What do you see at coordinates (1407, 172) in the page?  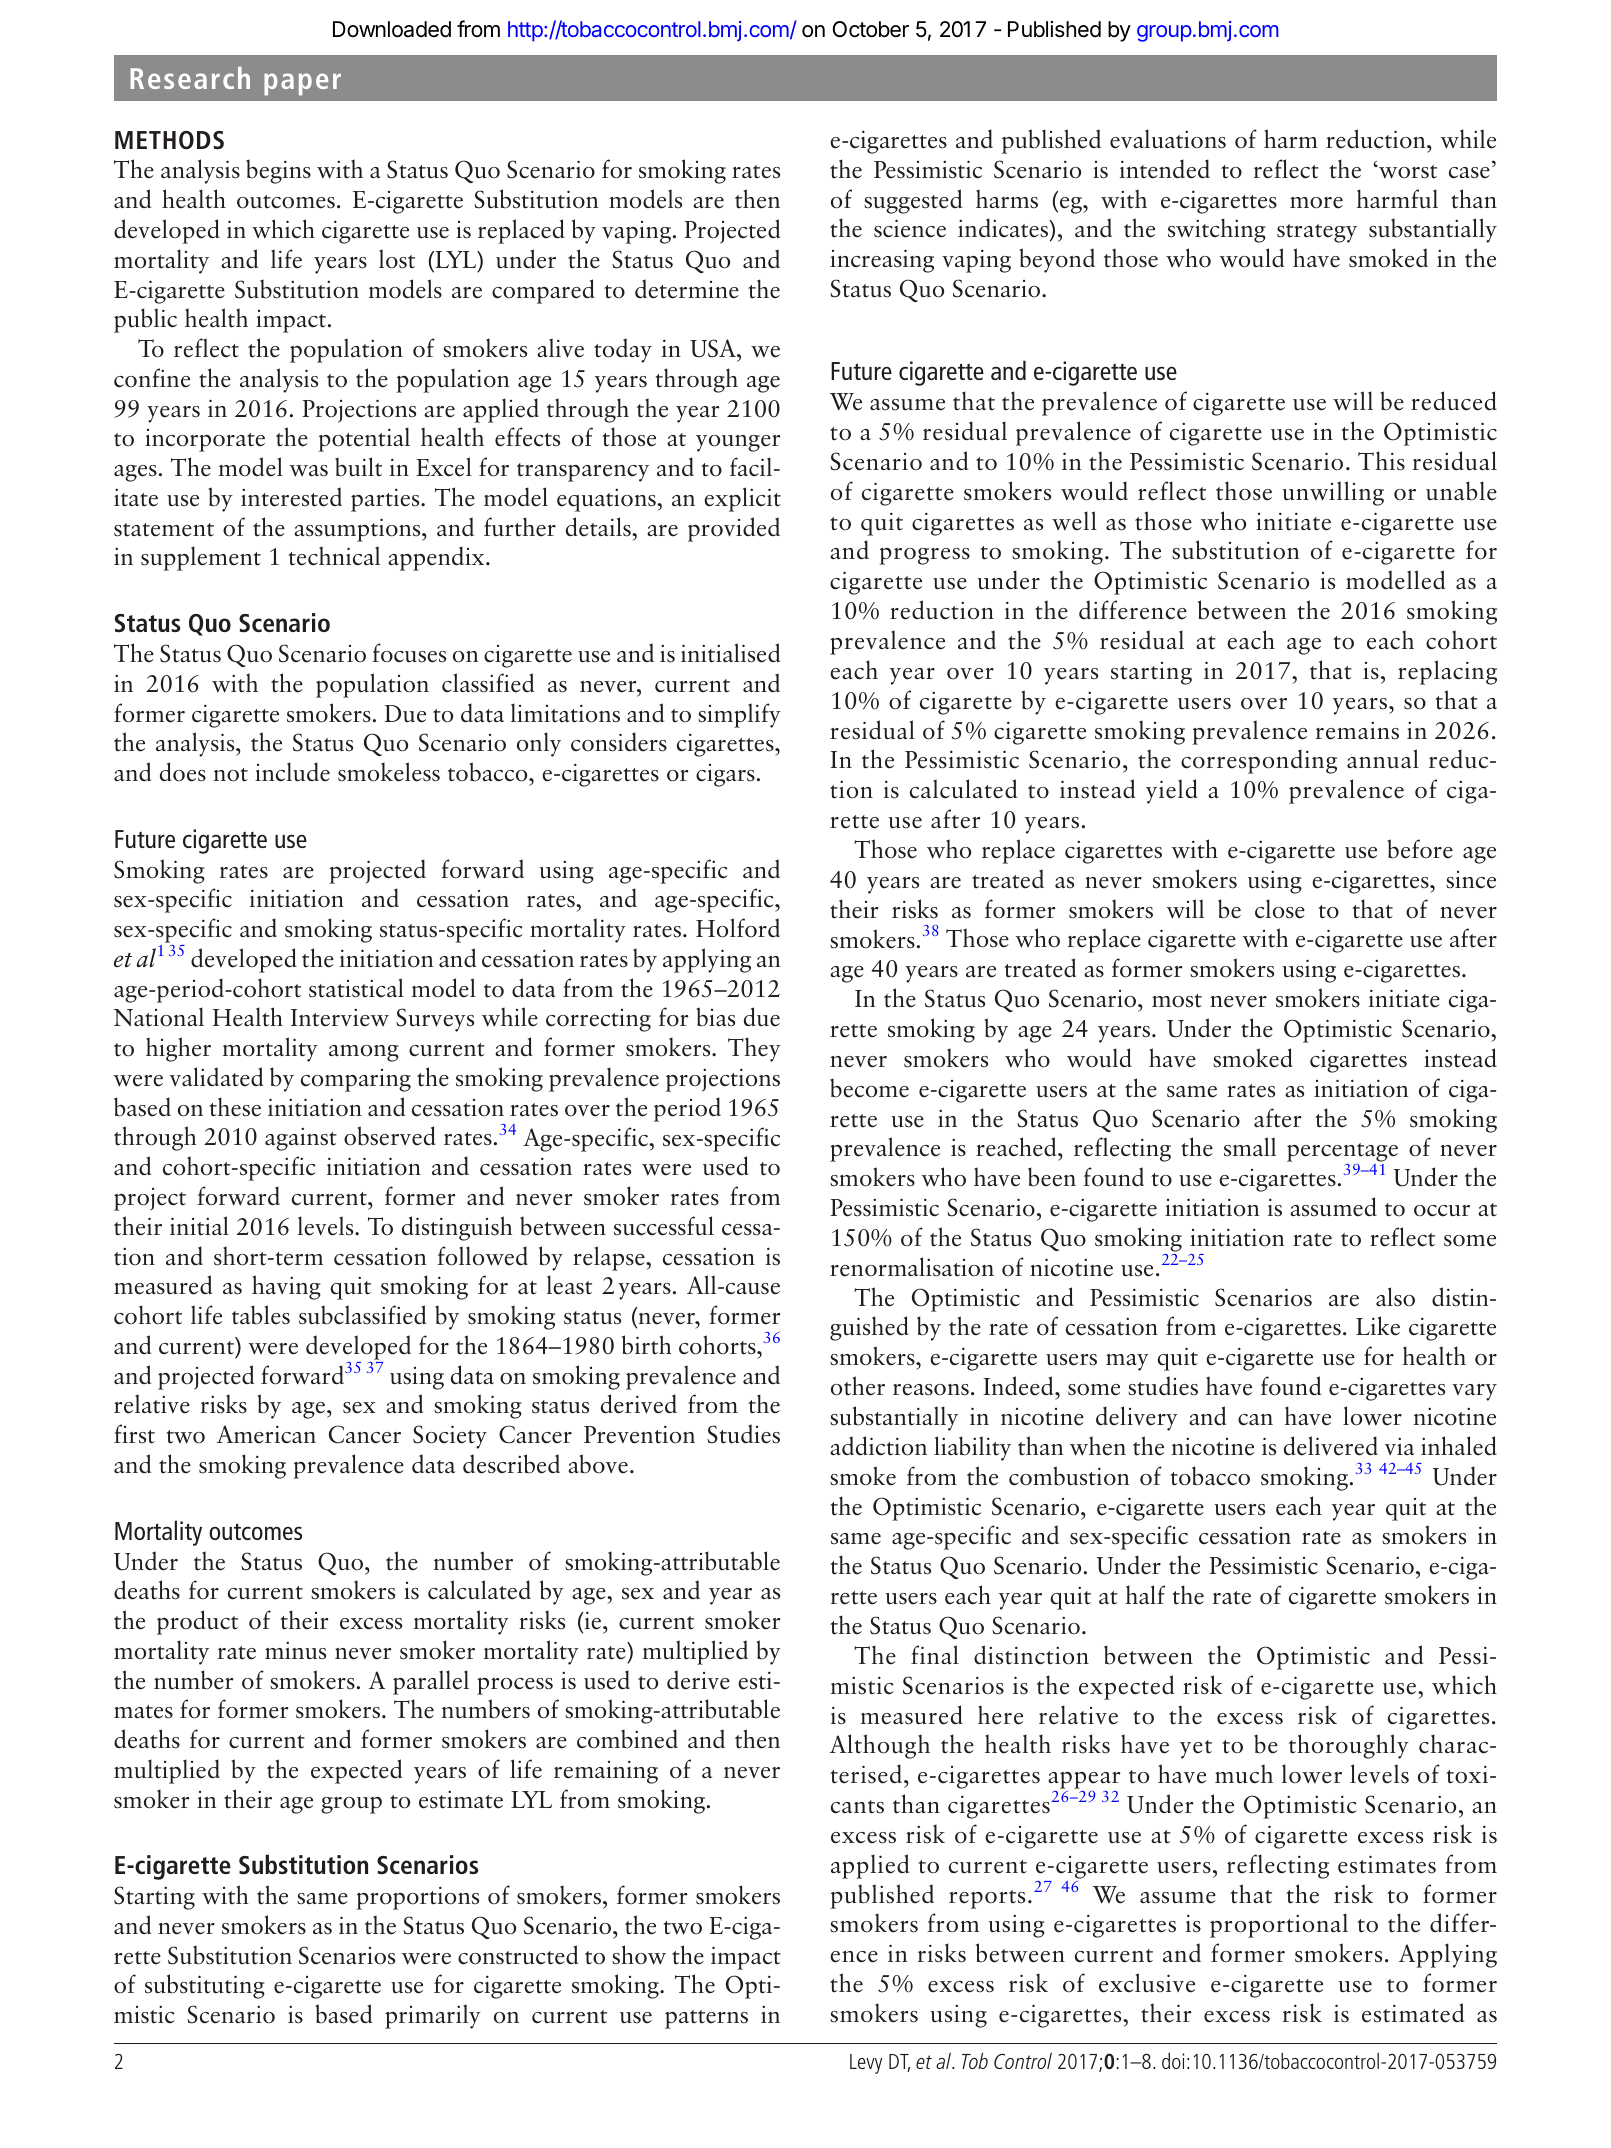 I see `worst` at bounding box center [1407, 172].
